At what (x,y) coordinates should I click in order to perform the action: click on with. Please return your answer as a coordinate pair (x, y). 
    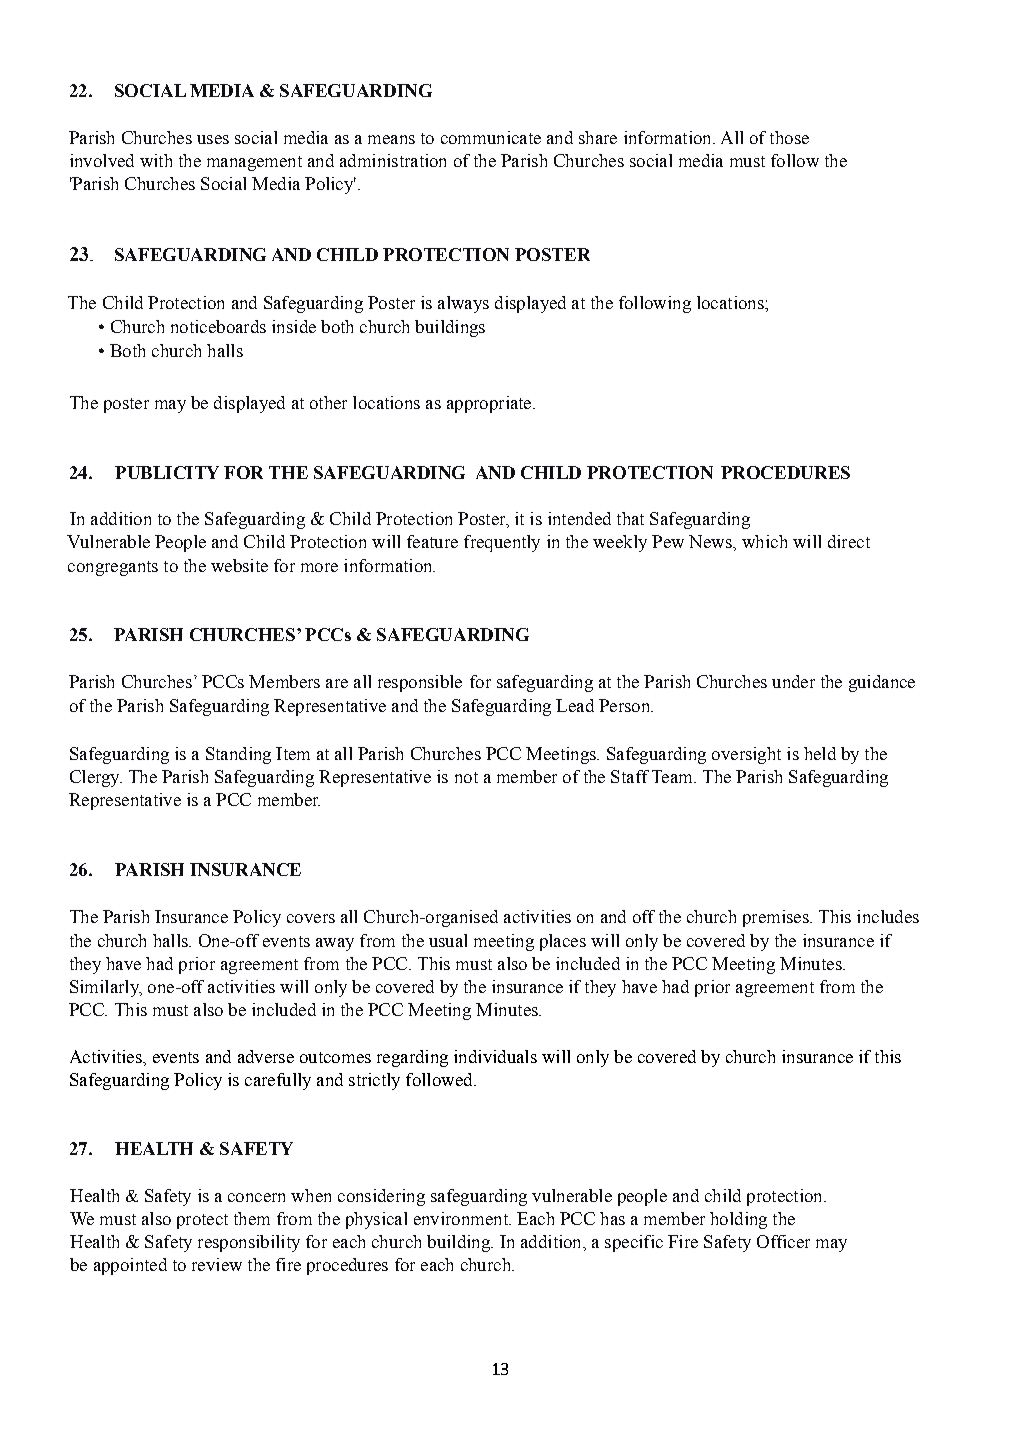
    Looking at the image, I should click on (156, 160).
